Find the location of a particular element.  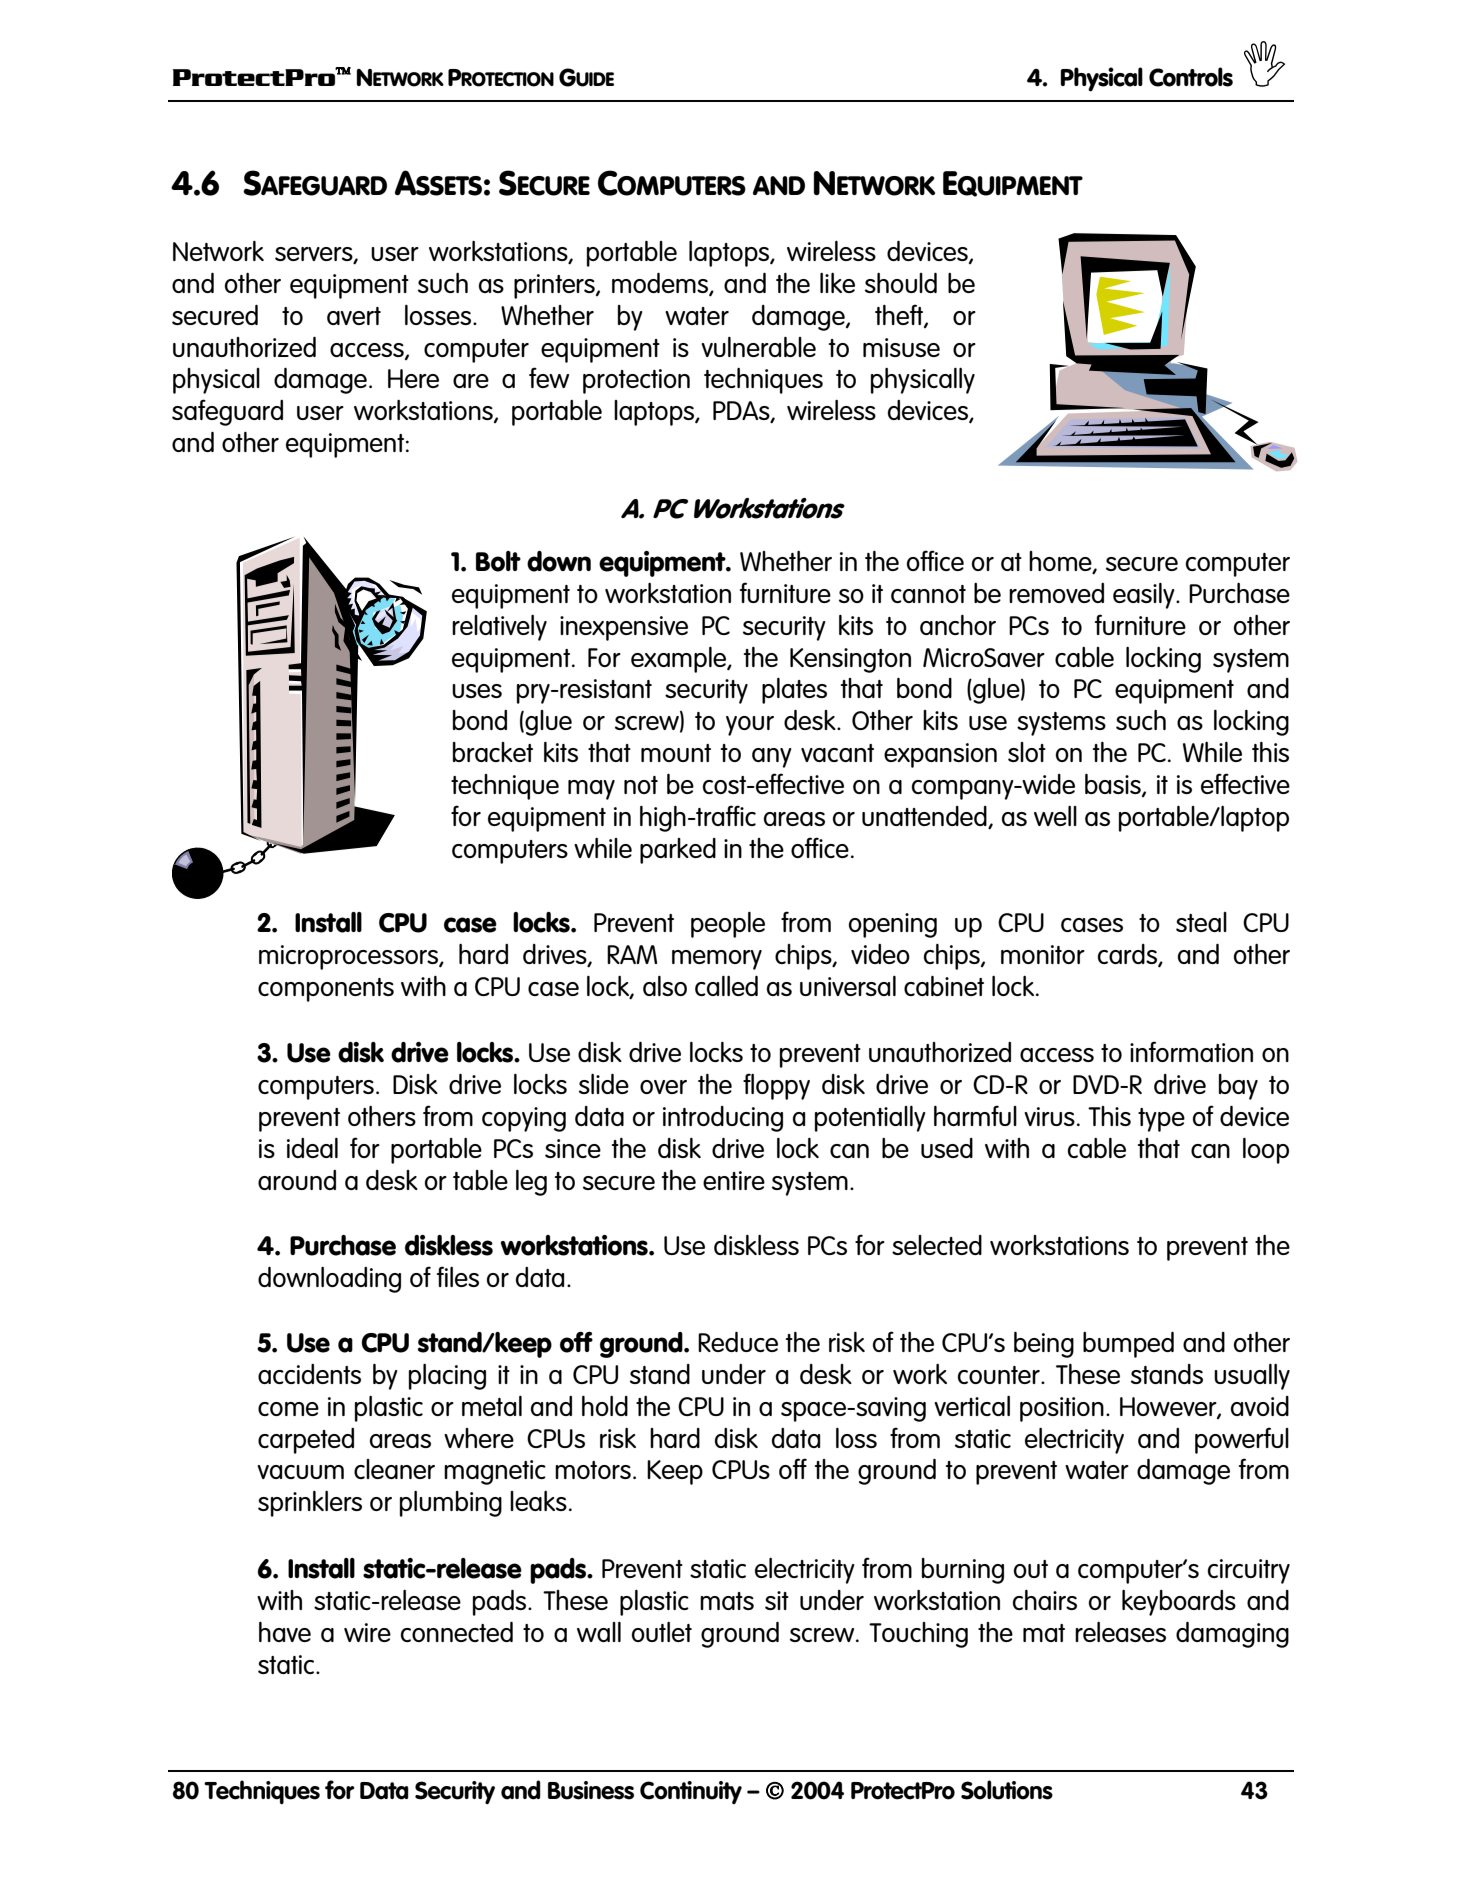

damaging is located at coordinates (1232, 1634).
